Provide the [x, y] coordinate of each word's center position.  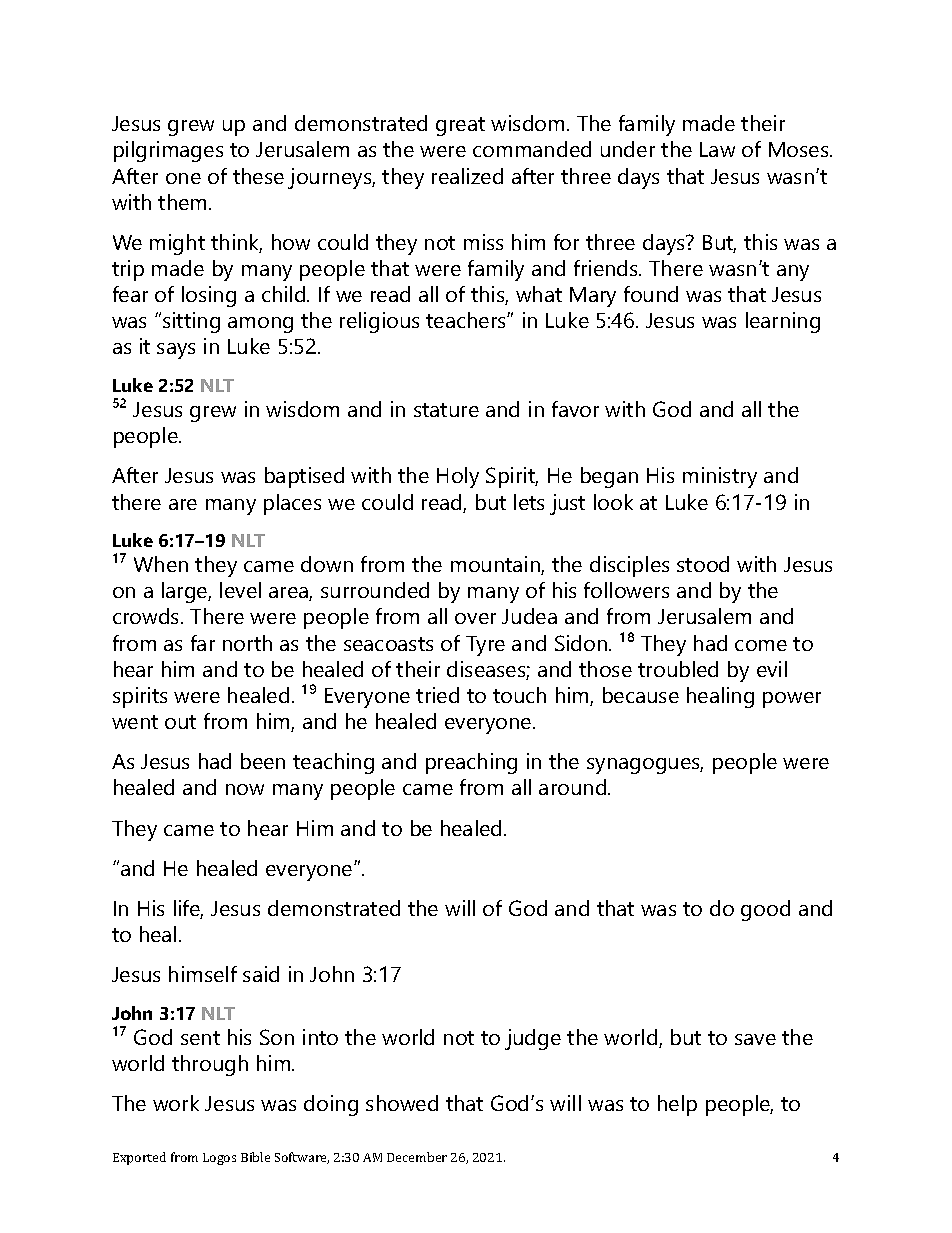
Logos [219, 1159]
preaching [471, 763]
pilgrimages [168, 151]
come [761, 645]
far [203, 643]
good [765, 910]
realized [467, 176]
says [176, 351]
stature [446, 410]
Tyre [485, 646]
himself [203, 974]
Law [717, 149]
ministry [720, 477]
